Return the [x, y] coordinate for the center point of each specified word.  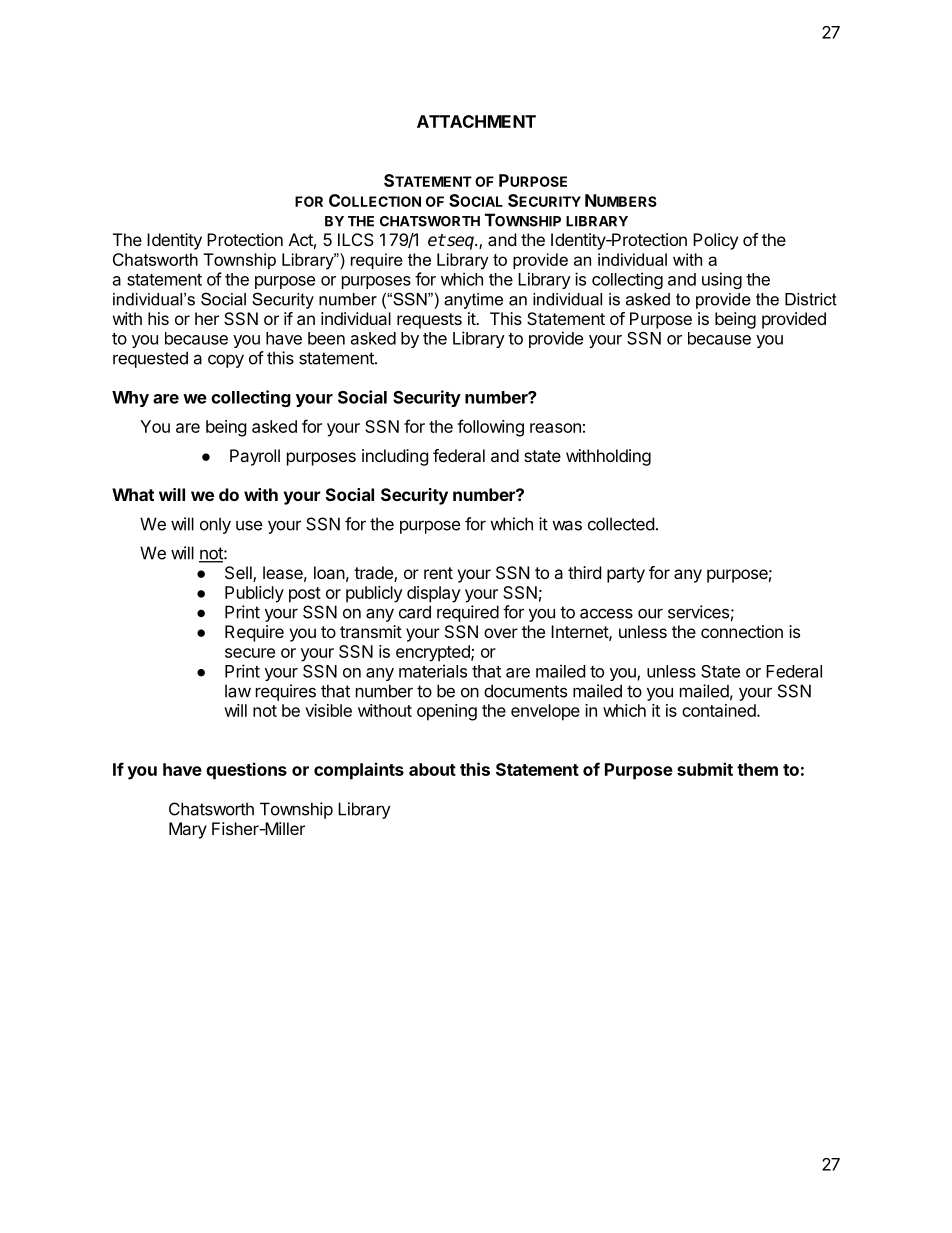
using [722, 280]
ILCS [356, 239]
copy [226, 361]
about [432, 769]
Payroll [255, 457]
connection [742, 631]
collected [621, 524]
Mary [188, 830]
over [501, 633]
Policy [715, 241]
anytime [473, 301]
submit [705, 769]
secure [250, 653]
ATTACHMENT [476, 121]
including [395, 457]
